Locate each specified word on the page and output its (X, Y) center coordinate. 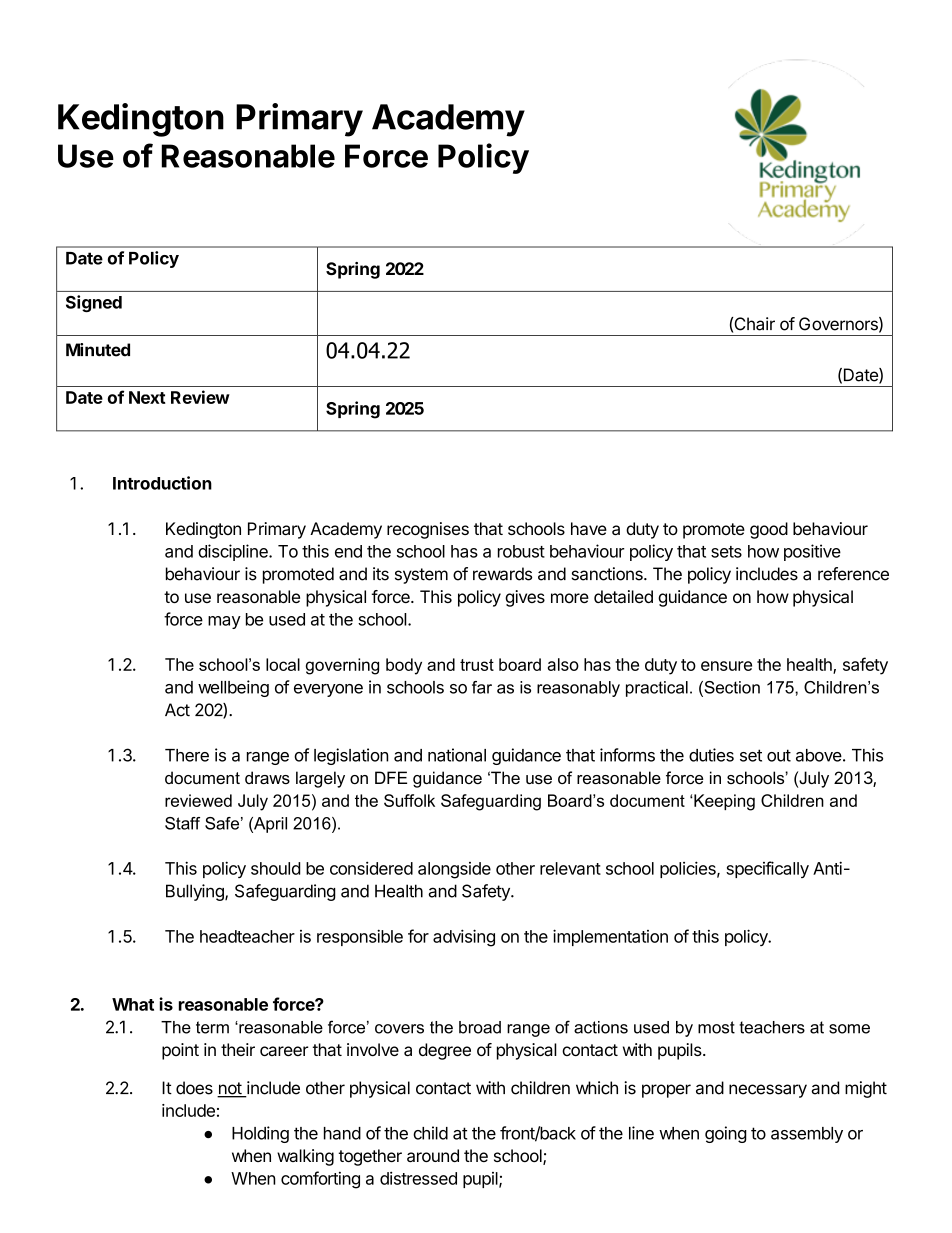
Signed (94, 303)
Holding (260, 1134)
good (769, 530)
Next (147, 397)
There (187, 755)
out (779, 755)
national (457, 755)
